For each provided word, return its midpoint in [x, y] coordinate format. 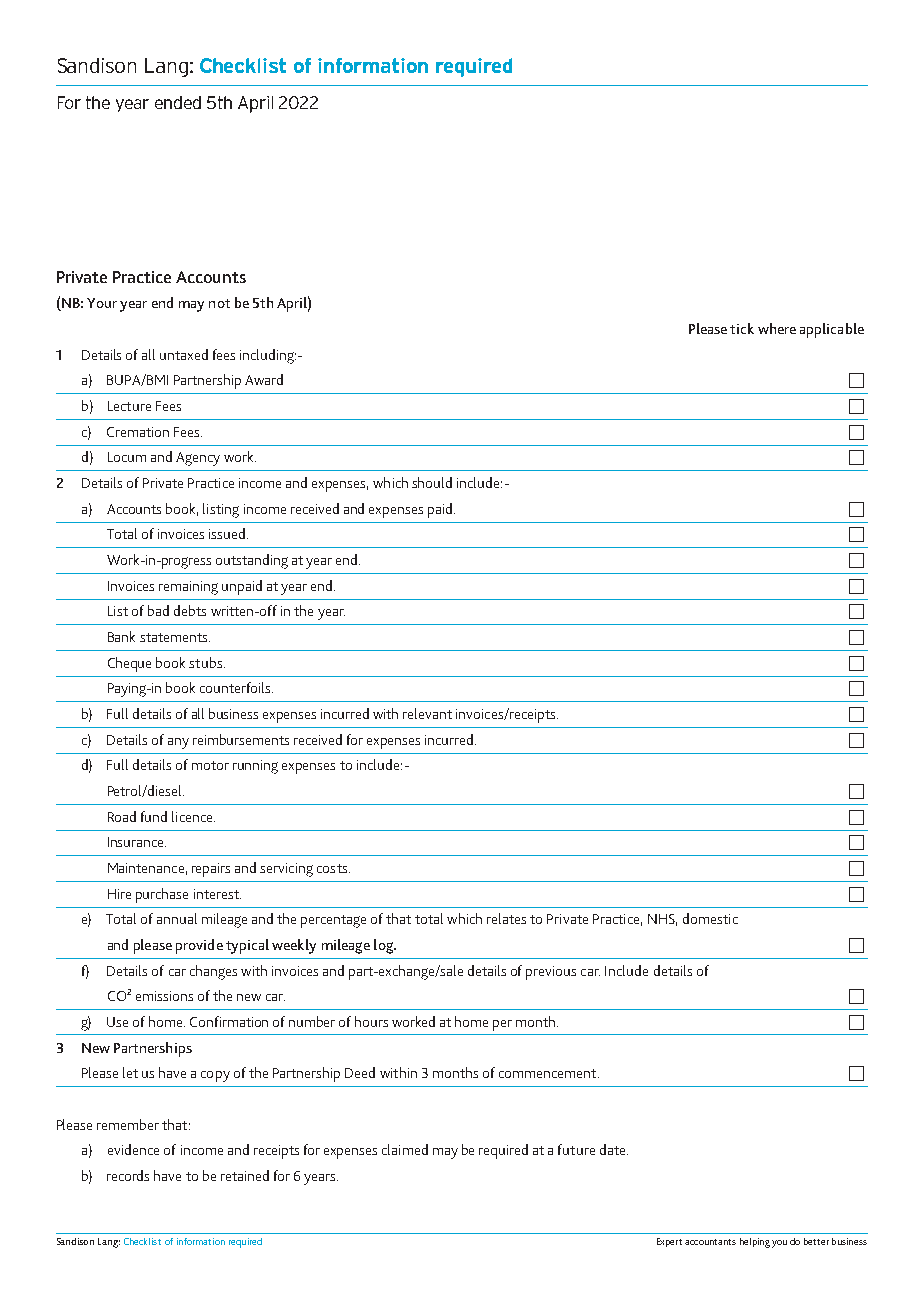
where [777, 328]
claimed [405, 1149]
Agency [198, 459]
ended [178, 102]
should [432, 482]
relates [506, 918]
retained [245, 1175]
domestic [710, 918]
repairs [211, 870]
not [219, 303]
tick [742, 328]
